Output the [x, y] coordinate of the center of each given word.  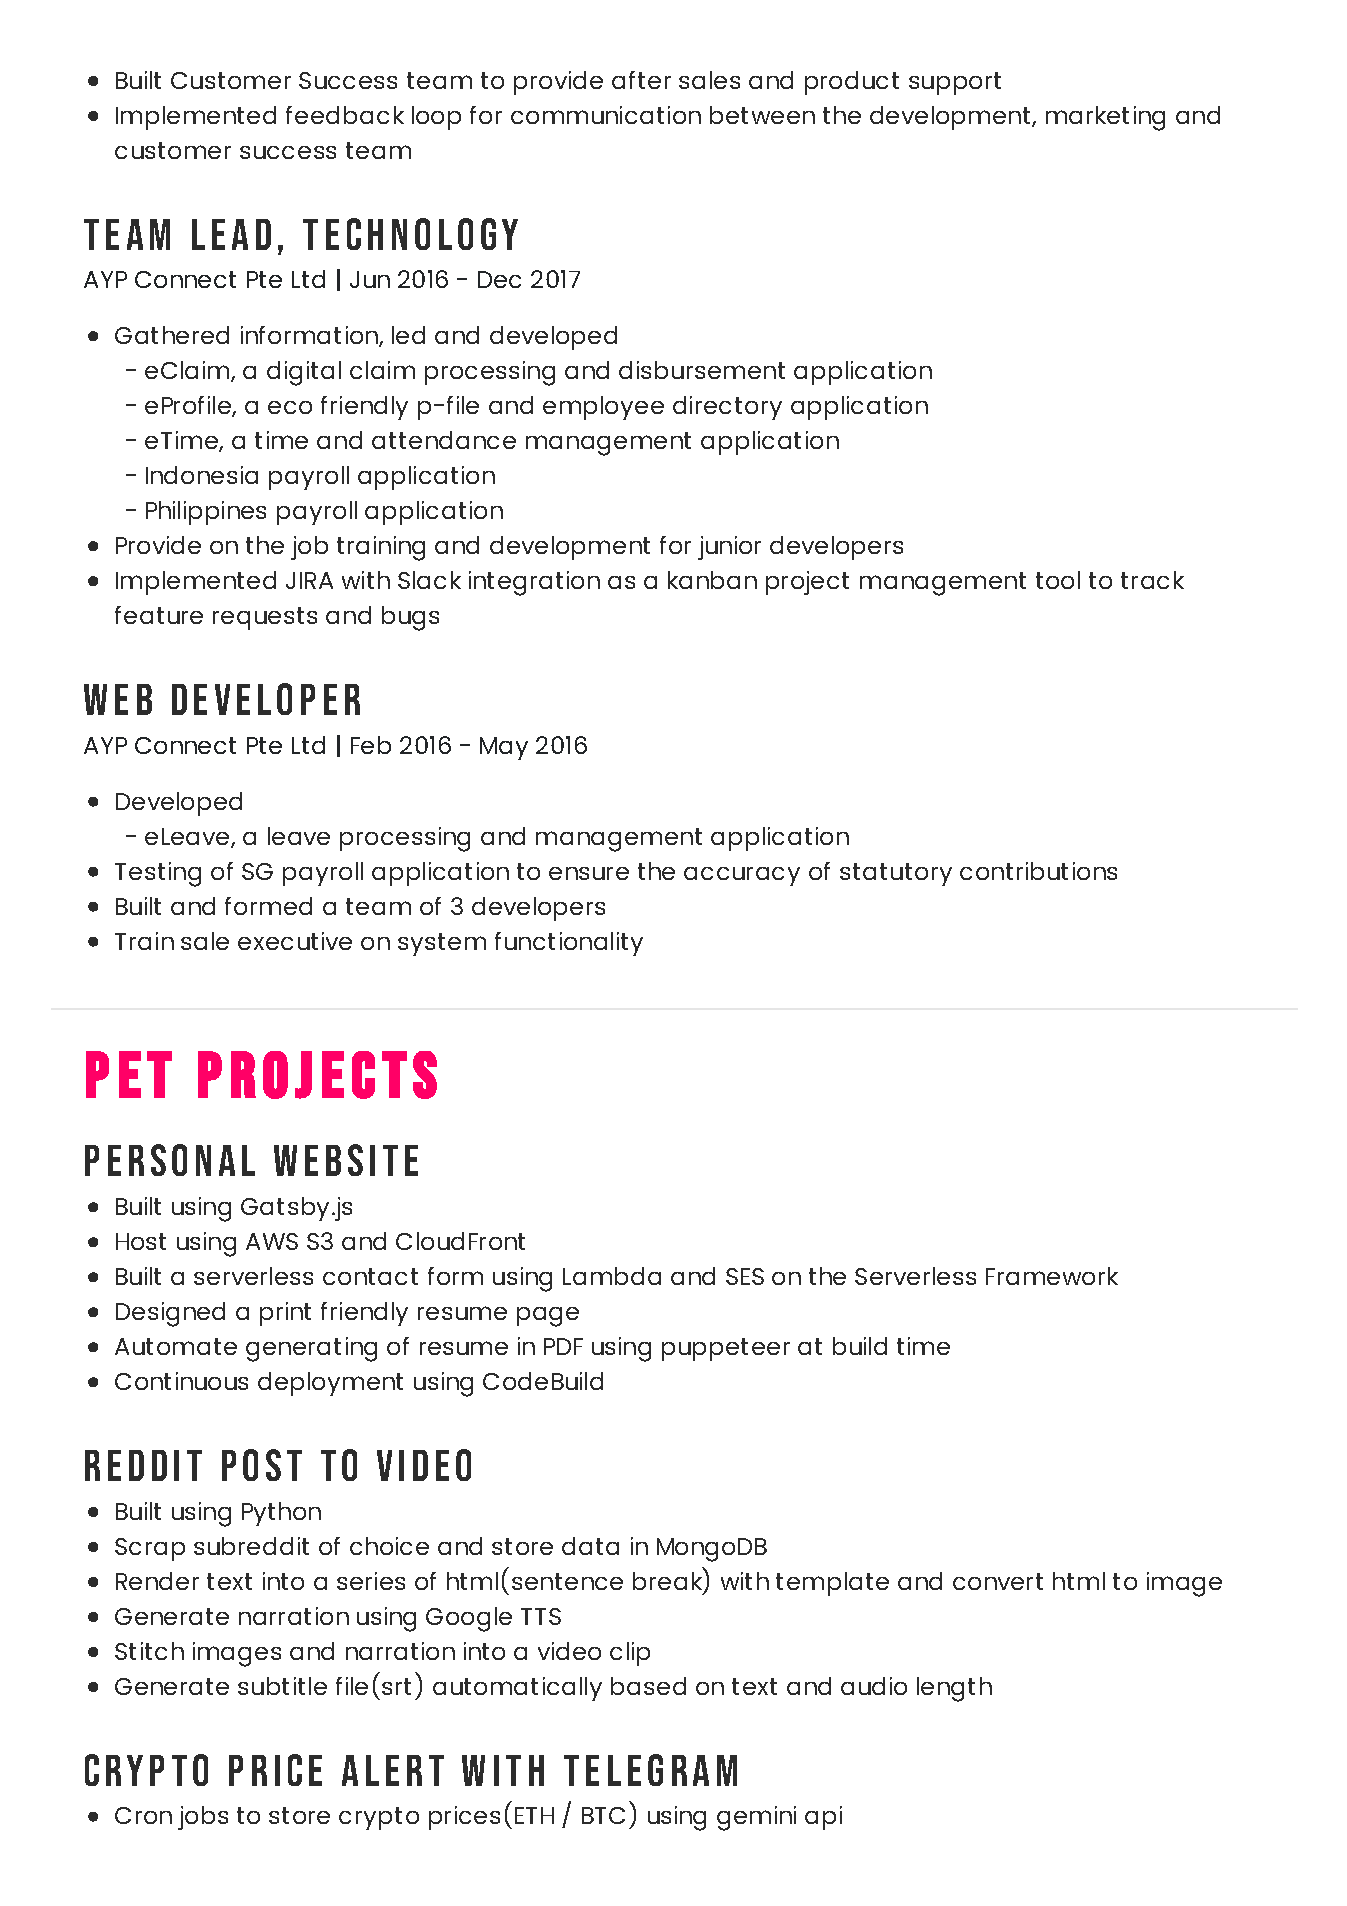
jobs [203, 1818]
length [954, 1689]
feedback [345, 115]
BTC [603, 1815]
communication [606, 115]
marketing [1105, 118]
